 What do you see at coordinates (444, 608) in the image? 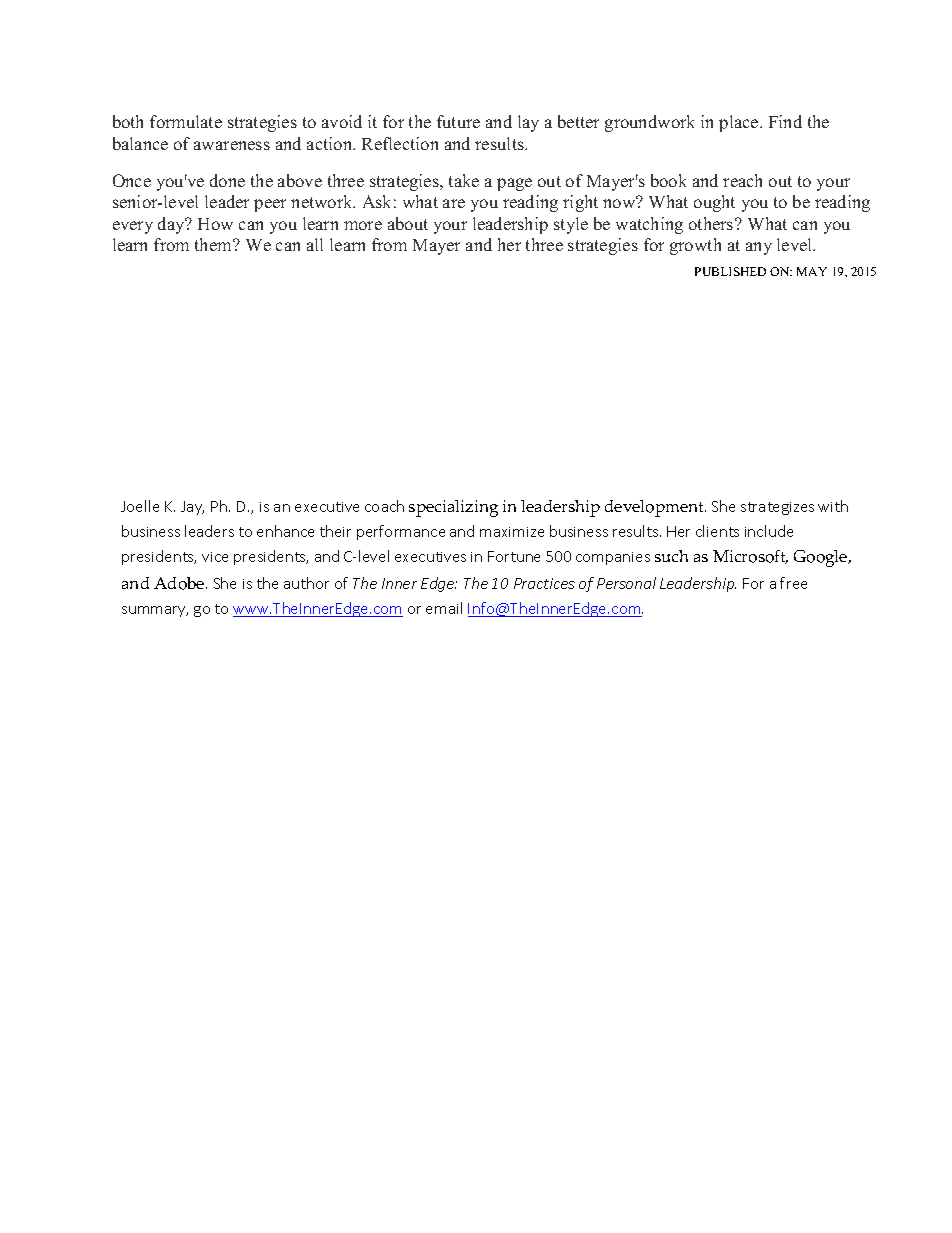
I see `email` at bounding box center [444, 608].
